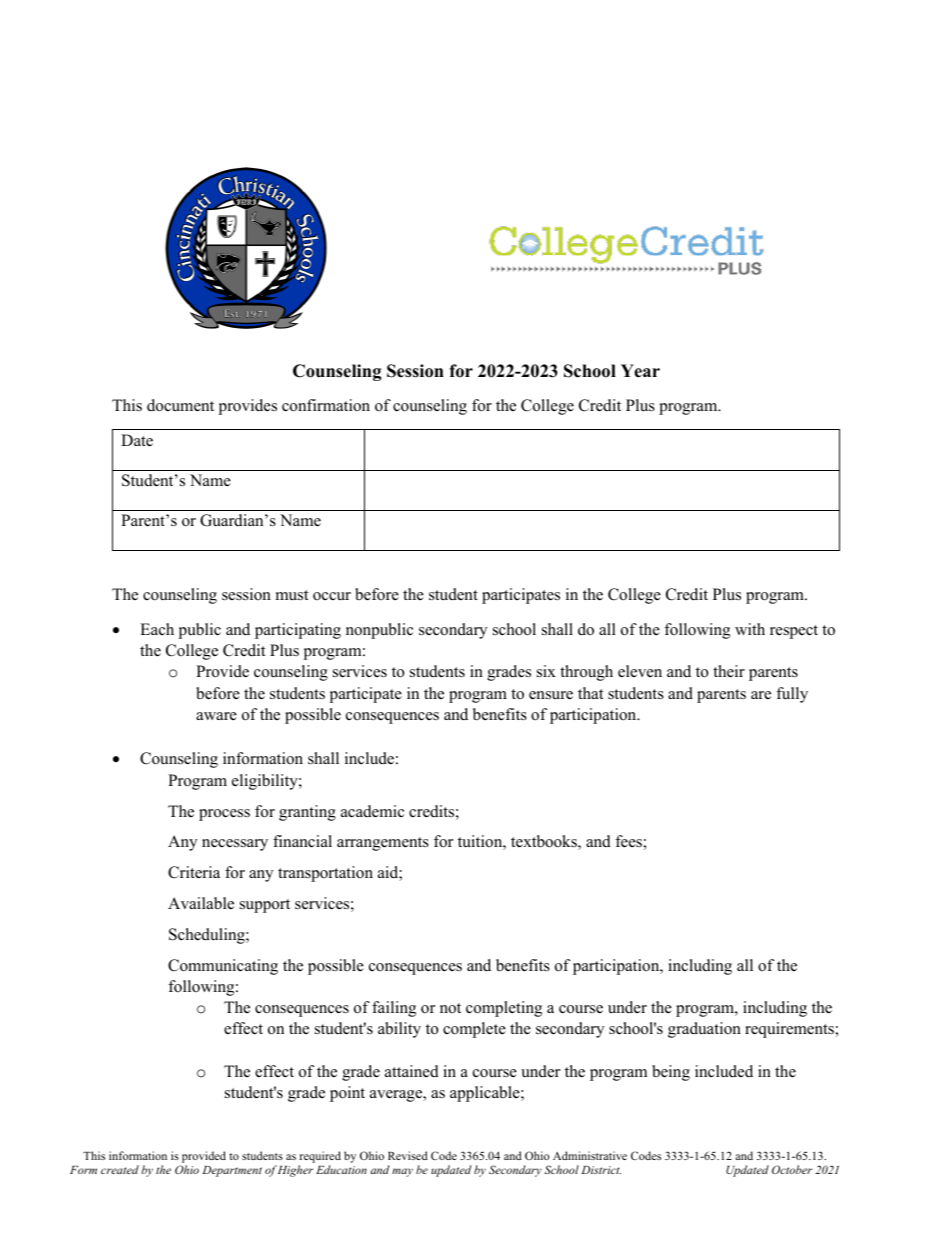 The height and width of the screenshot is (1233, 952). I want to click on fees, so click(629, 841).
